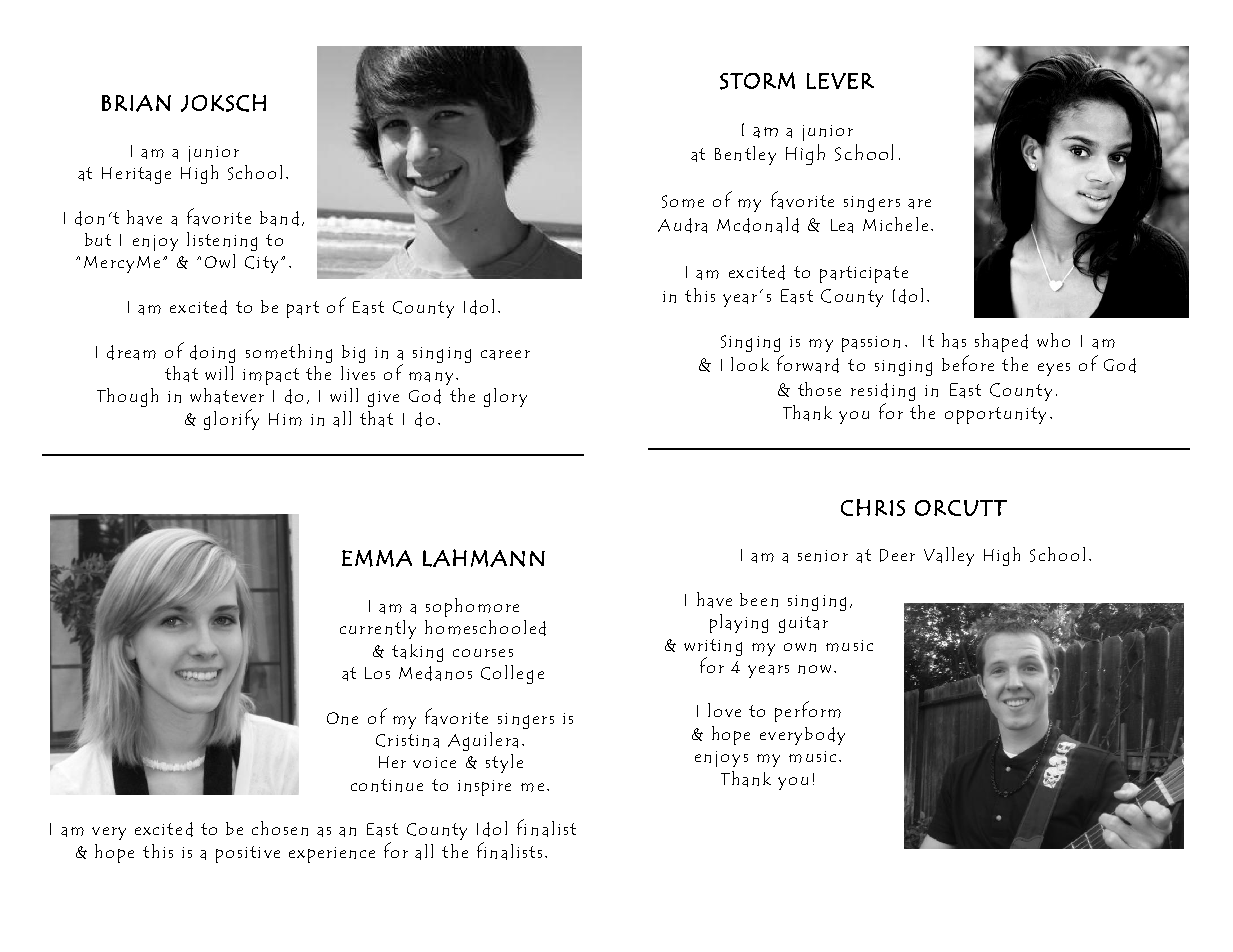 The width and height of the screenshot is (1233, 952). I want to click on LEVER, so click(840, 81).
